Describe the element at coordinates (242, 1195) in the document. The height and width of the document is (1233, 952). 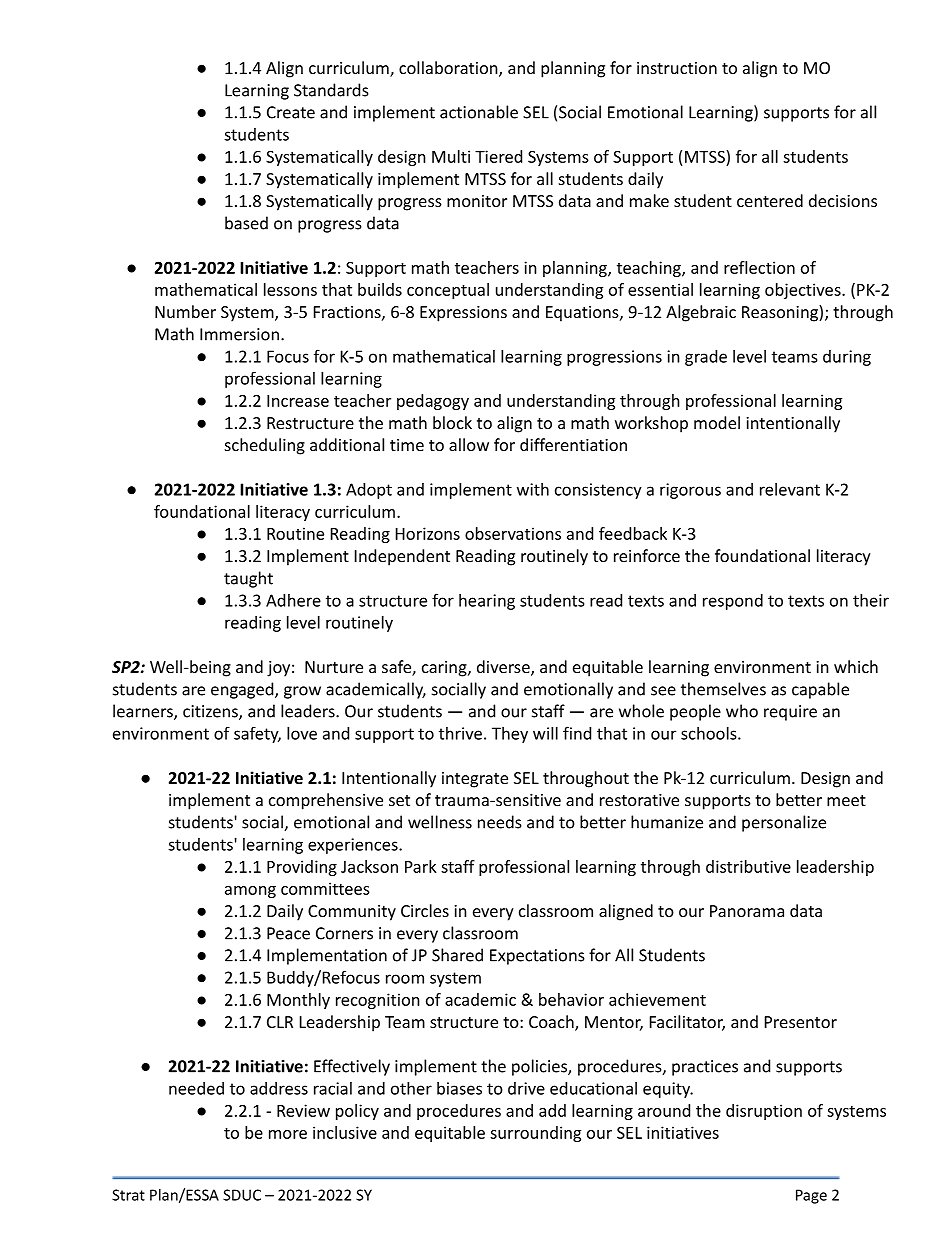
I see `SDUC` at that location.
